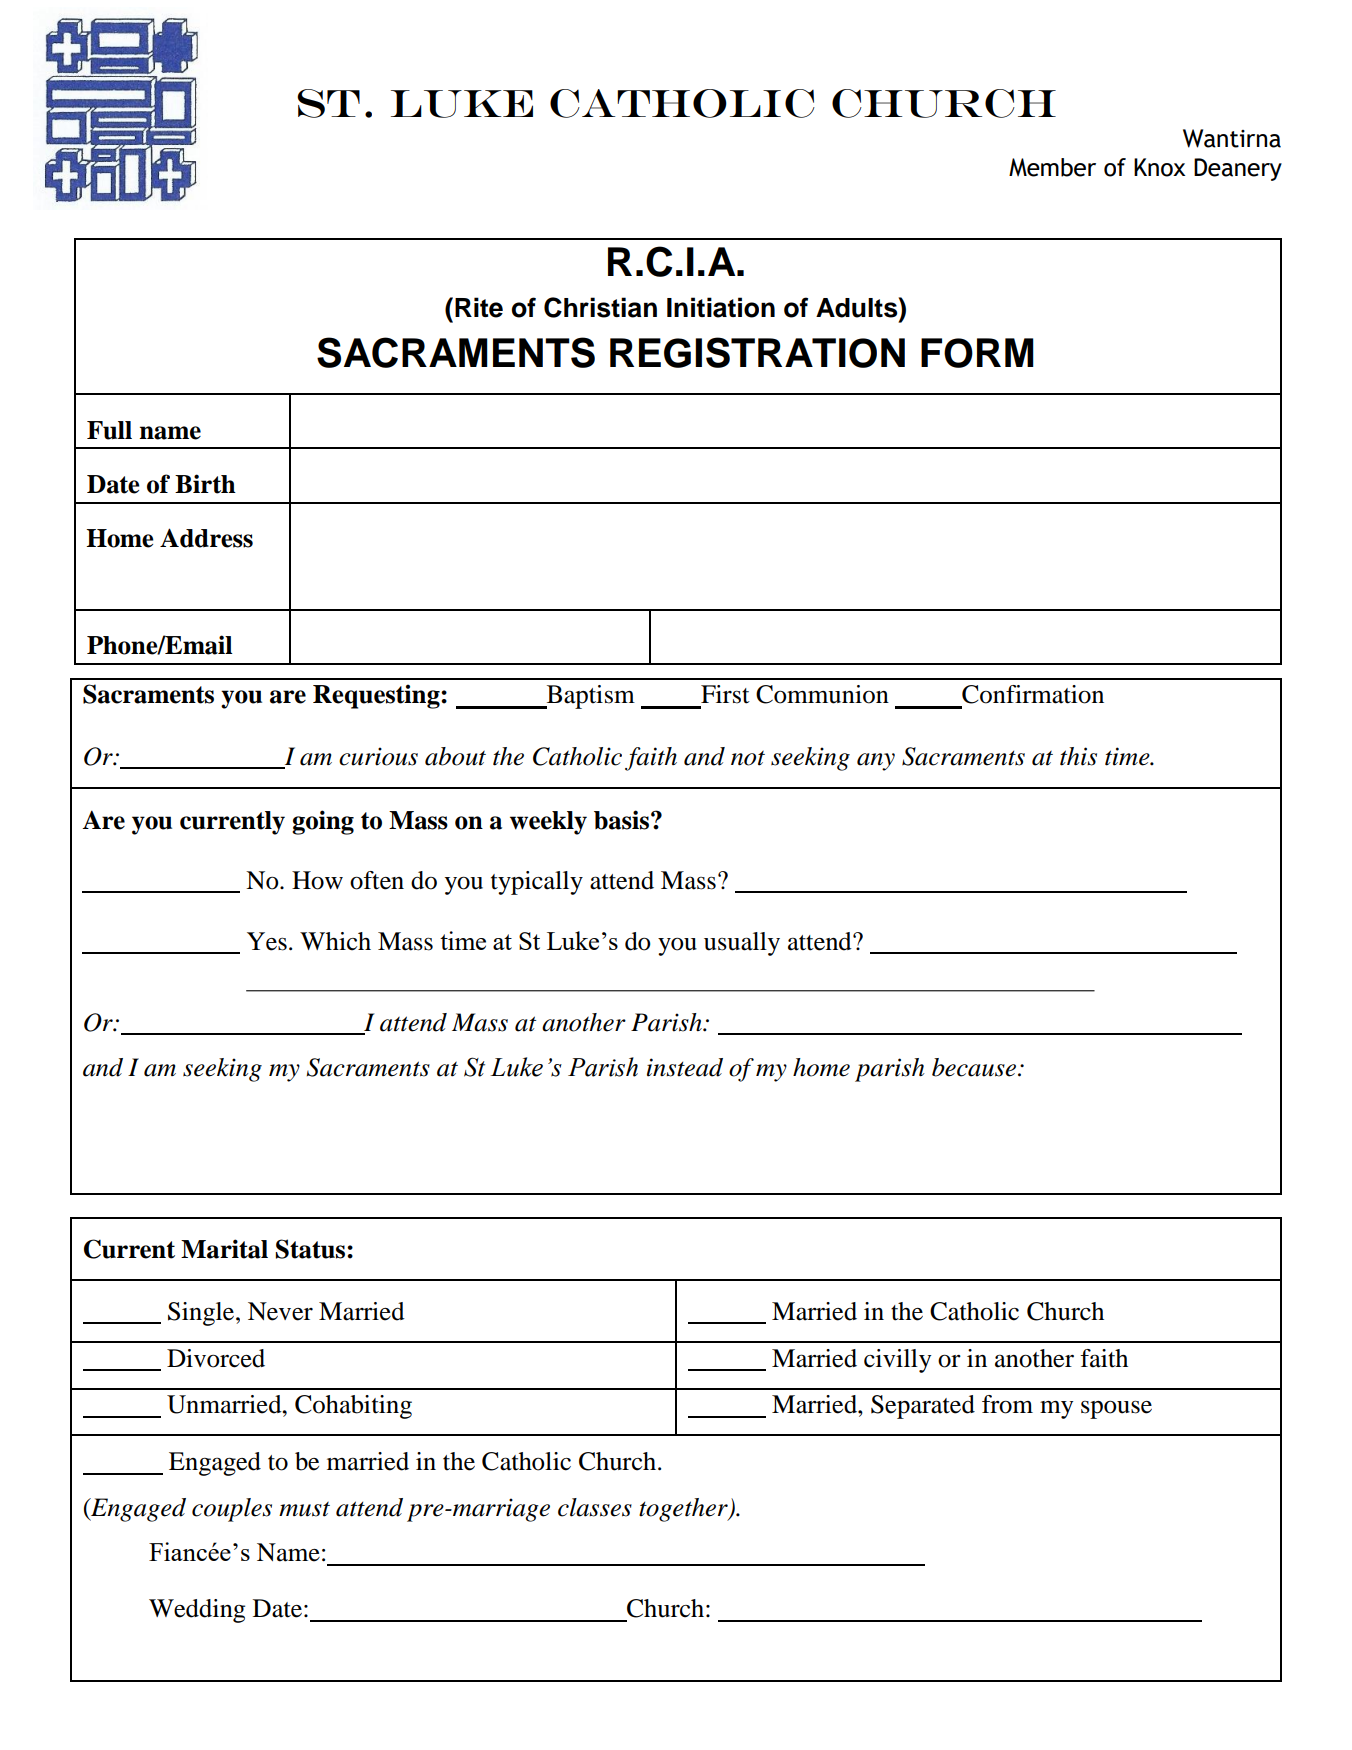  I want to click on Member, so click(1052, 167).
